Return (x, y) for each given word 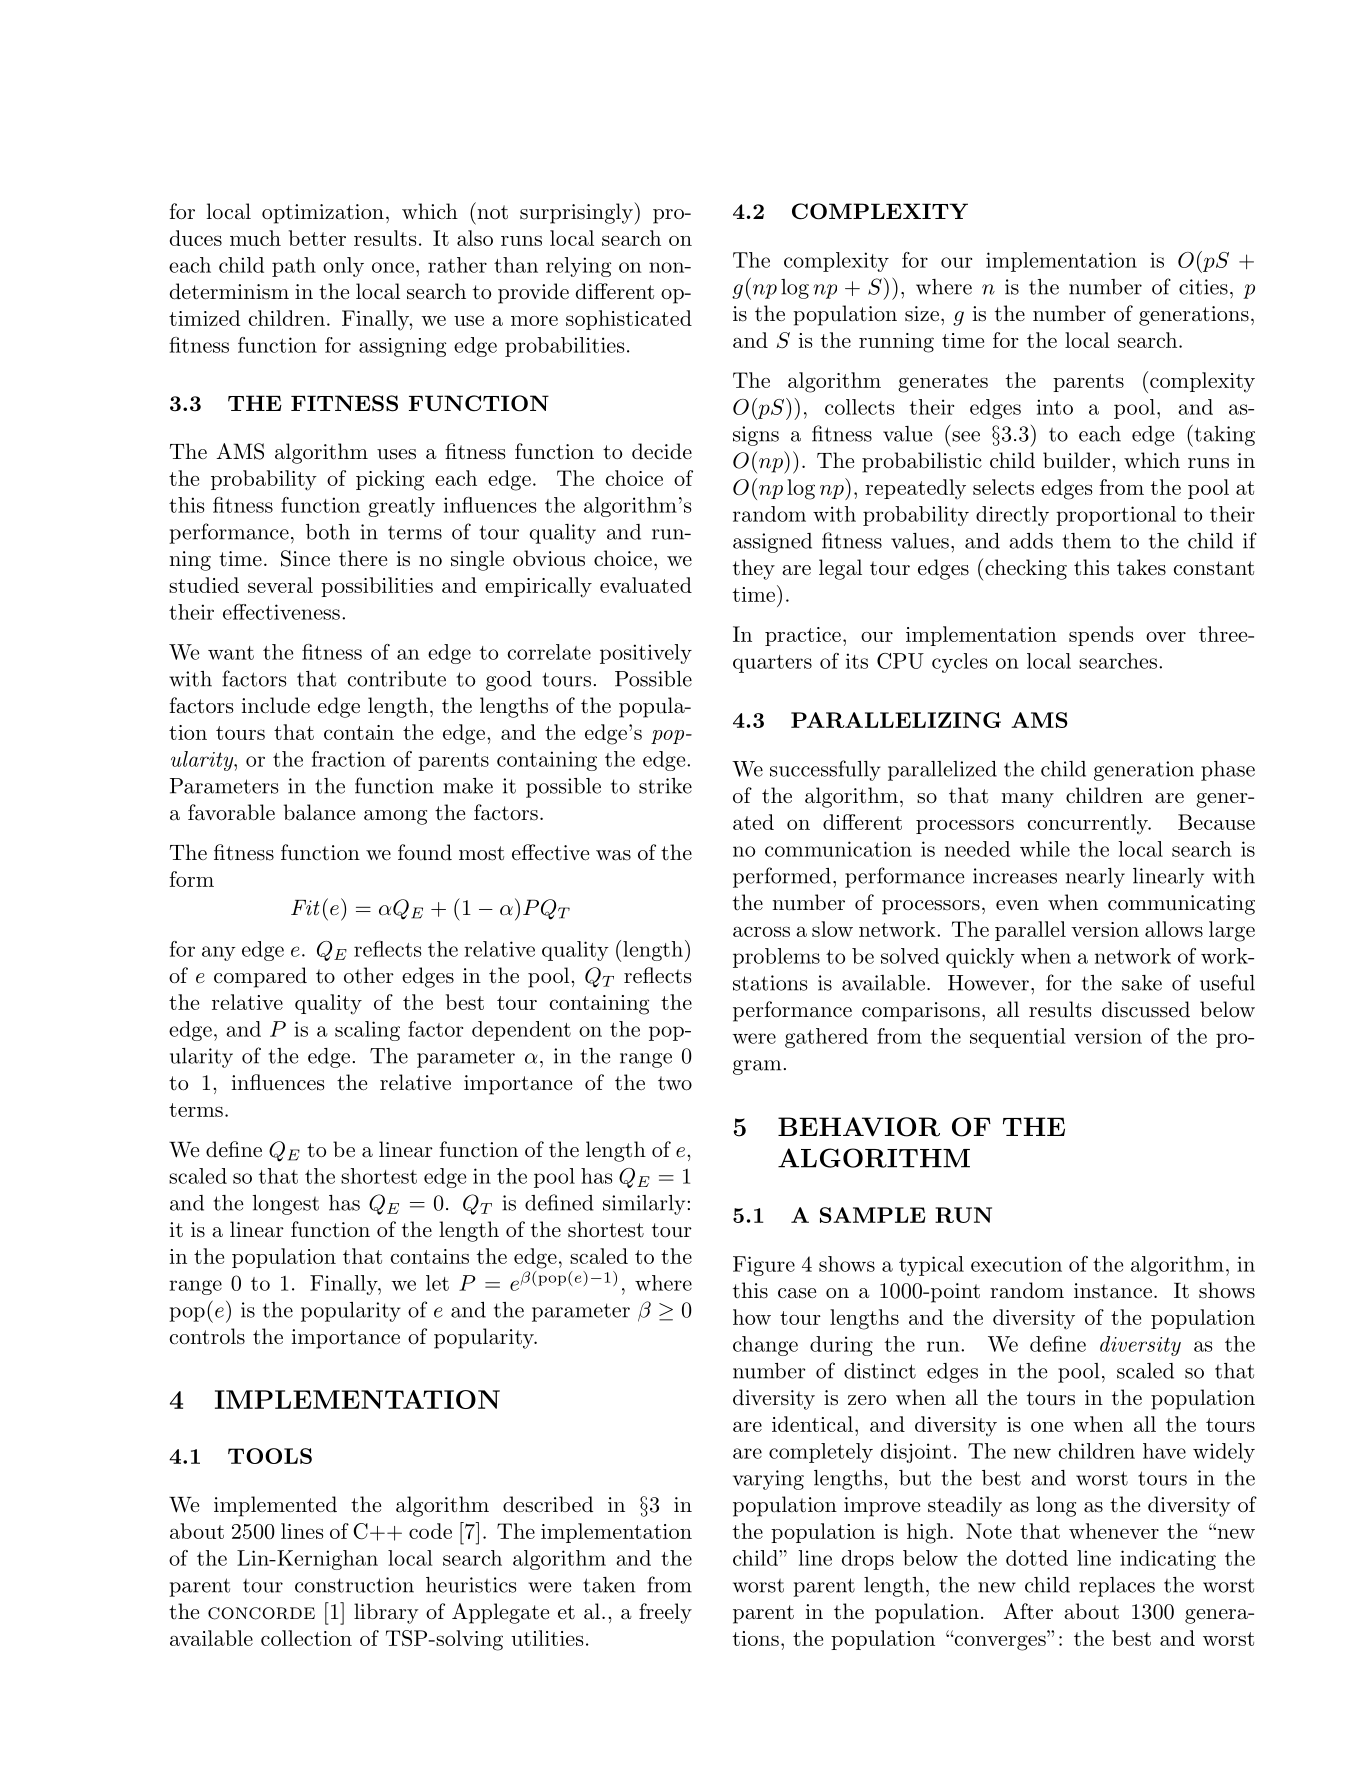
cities (1203, 287)
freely (665, 1613)
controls (207, 1336)
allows (1174, 929)
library (386, 1613)
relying (579, 267)
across (761, 931)
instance (1113, 1291)
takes (1141, 567)
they (754, 569)
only (343, 267)
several (280, 585)
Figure (764, 1266)
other (369, 975)
